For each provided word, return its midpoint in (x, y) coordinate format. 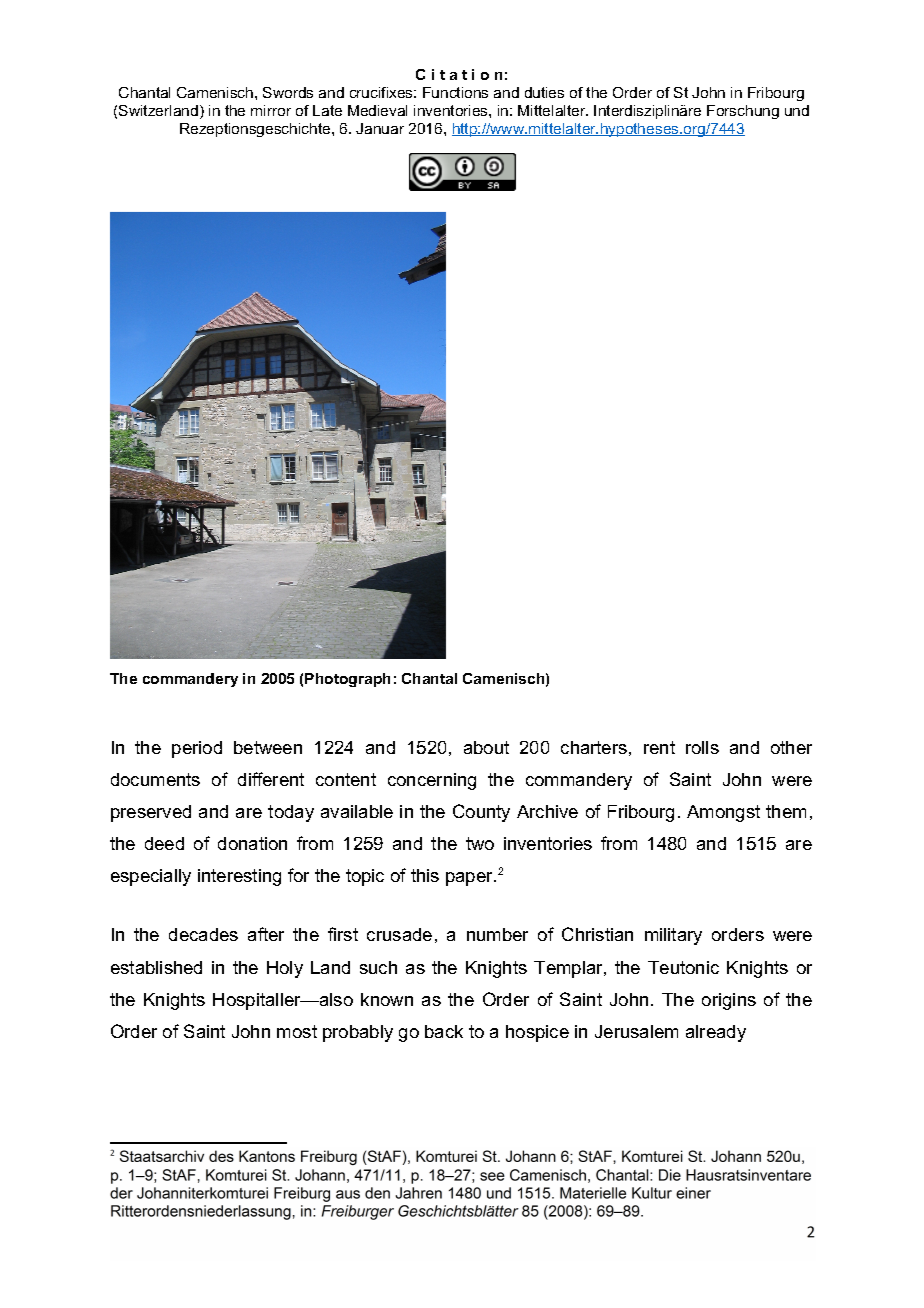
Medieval (377, 110)
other (791, 747)
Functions (455, 92)
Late (327, 110)
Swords (288, 92)
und (797, 110)
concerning (432, 781)
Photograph (347, 680)
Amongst (723, 813)
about (486, 747)
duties (544, 92)
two (480, 843)
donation (252, 843)
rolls (702, 747)
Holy (285, 969)
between (268, 747)
